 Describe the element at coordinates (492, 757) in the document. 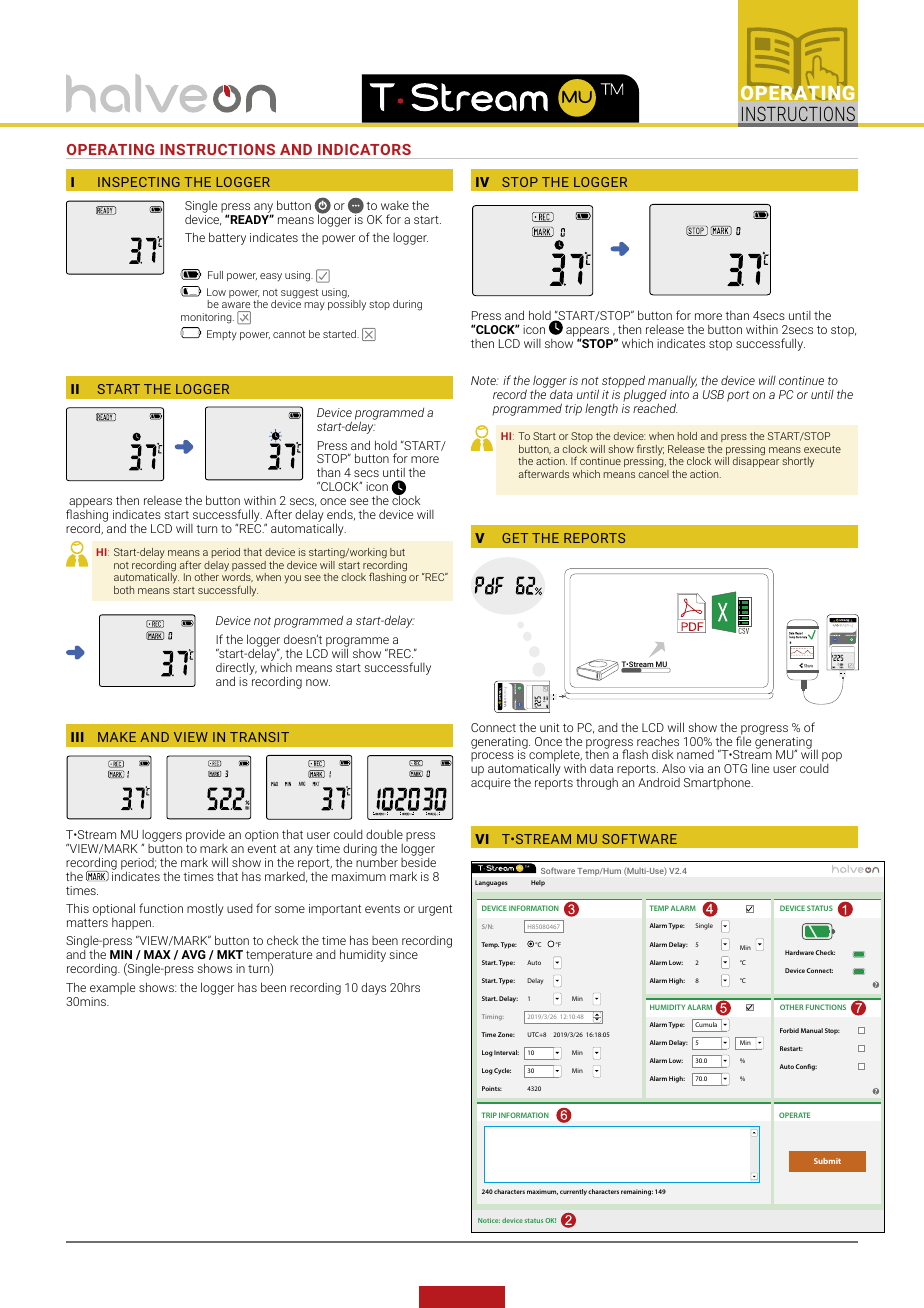

I see `process` at that location.
